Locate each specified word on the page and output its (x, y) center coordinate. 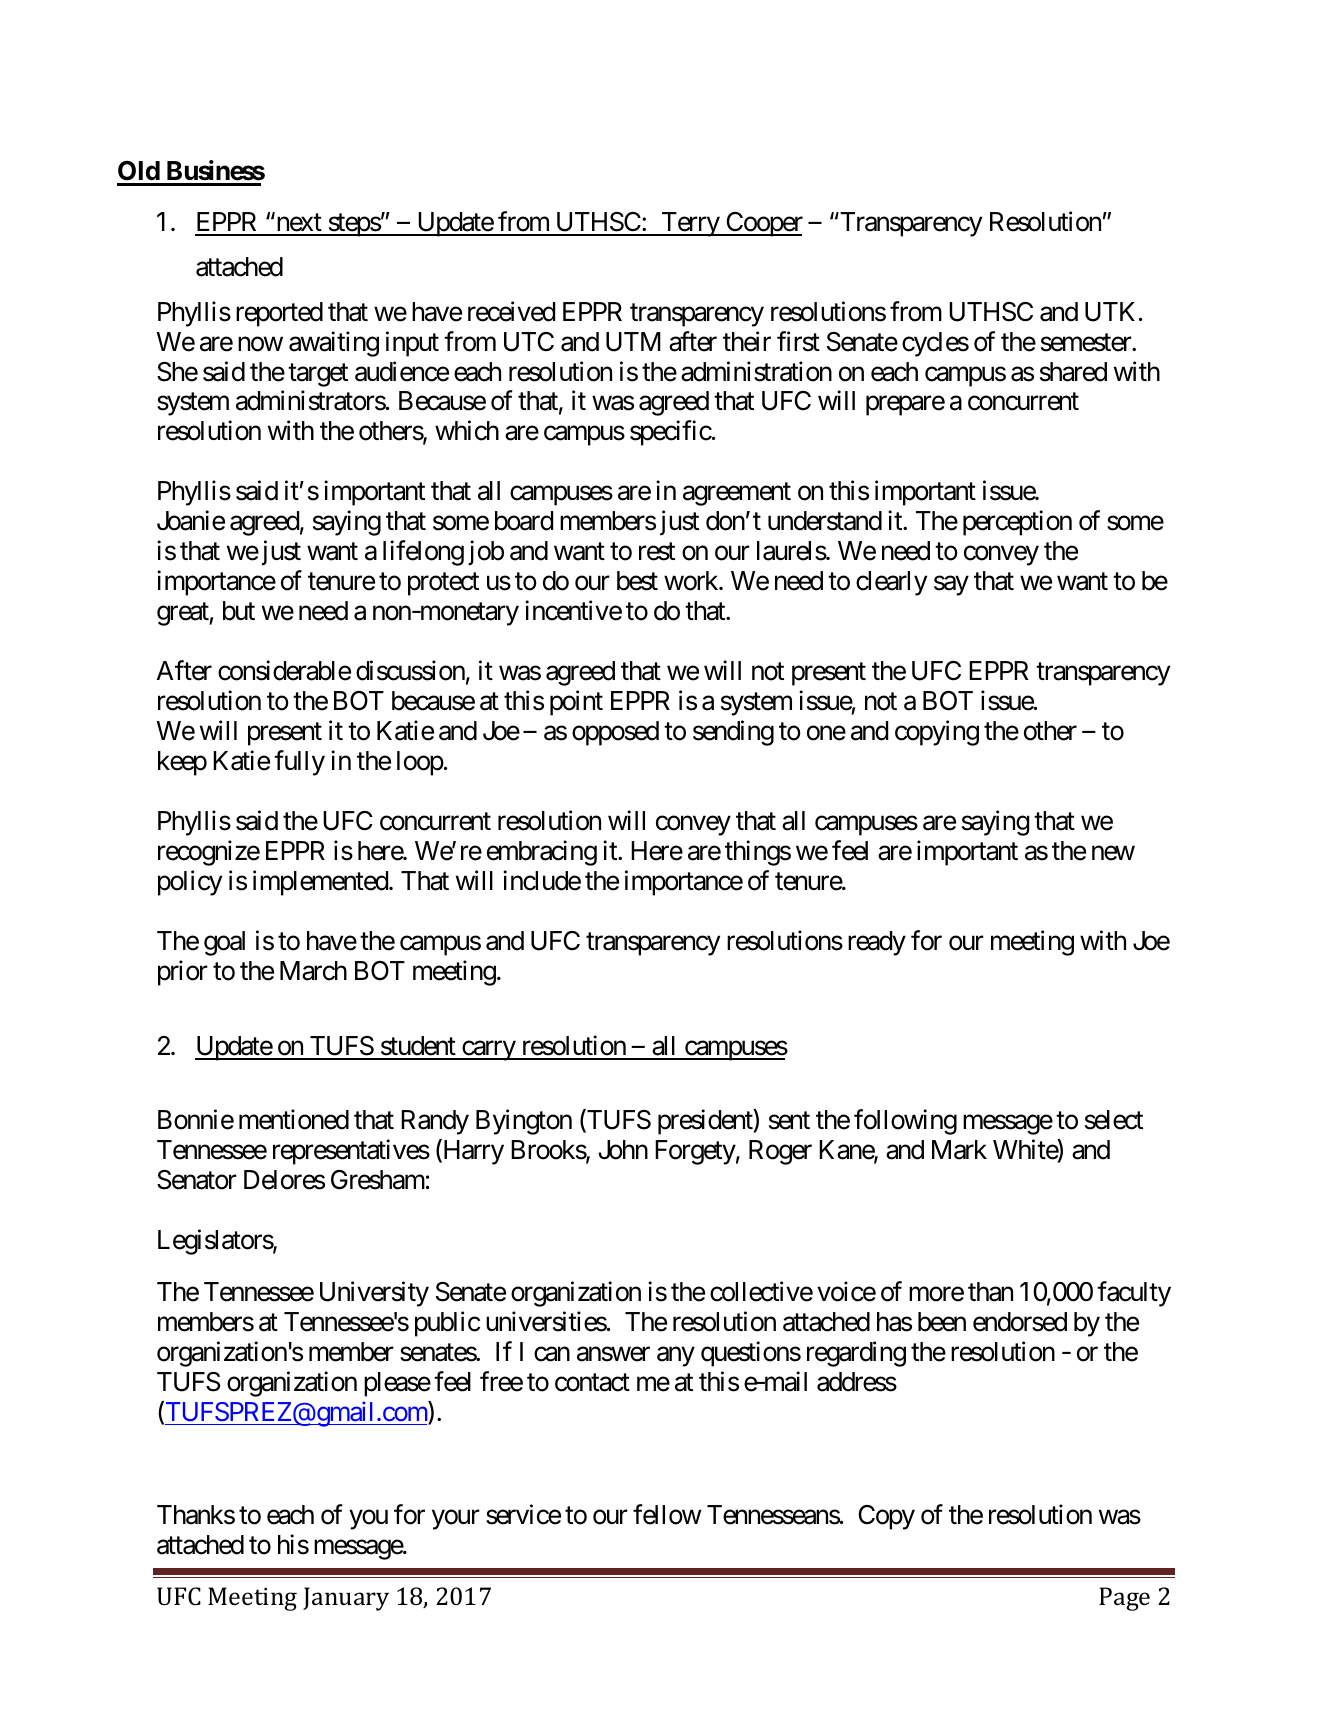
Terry (690, 224)
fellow (667, 1514)
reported (279, 314)
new (1113, 853)
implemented (321, 883)
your (456, 1520)
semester (1087, 343)
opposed (615, 733)
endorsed (1020, 1322)
